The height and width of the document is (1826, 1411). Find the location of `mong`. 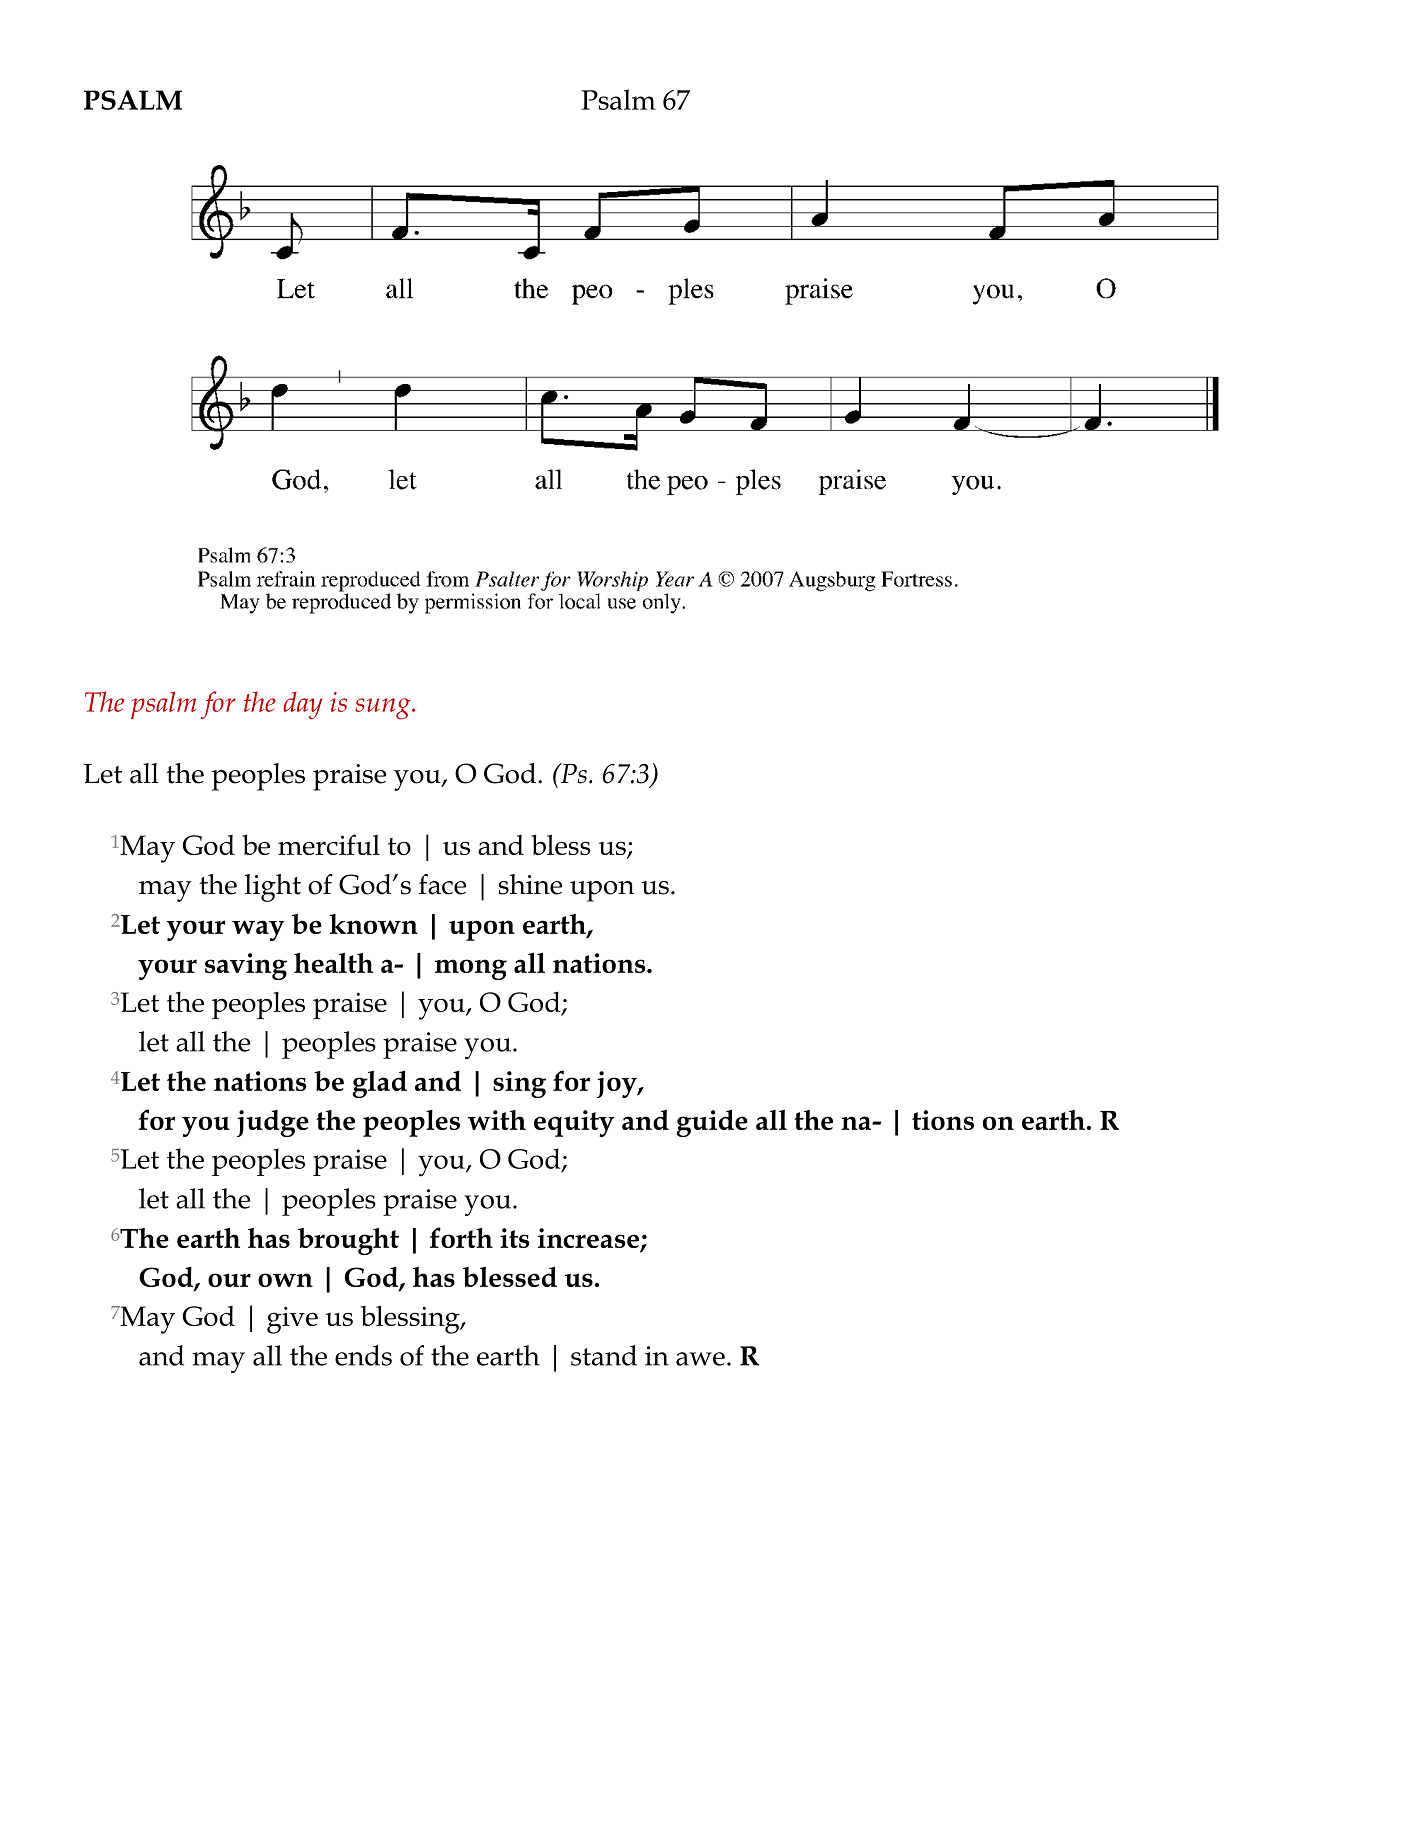

mong is located at coordinates (471, 969).
